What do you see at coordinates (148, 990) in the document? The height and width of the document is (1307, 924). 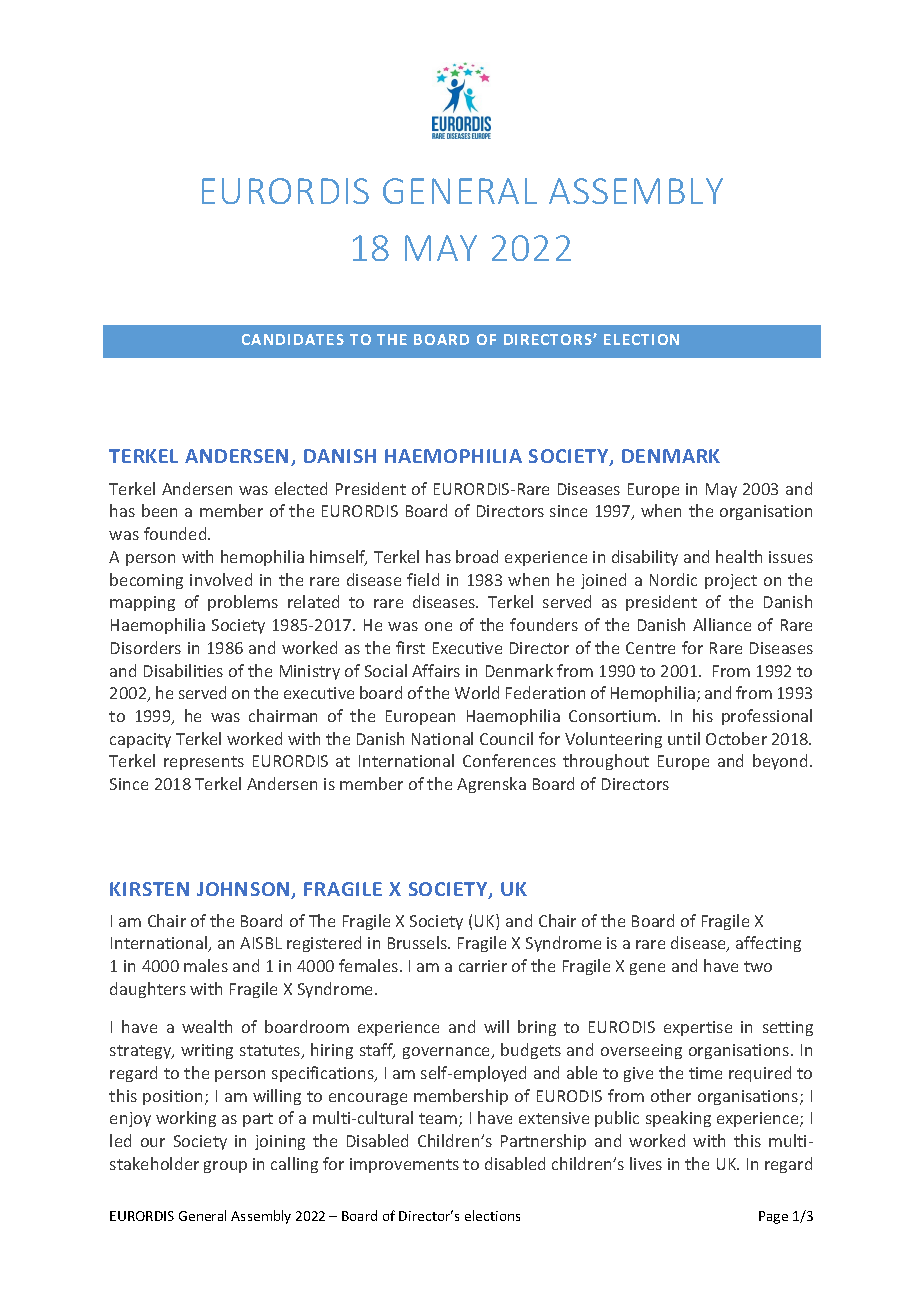 I see `daughters` at bounding box center [148, 990].
